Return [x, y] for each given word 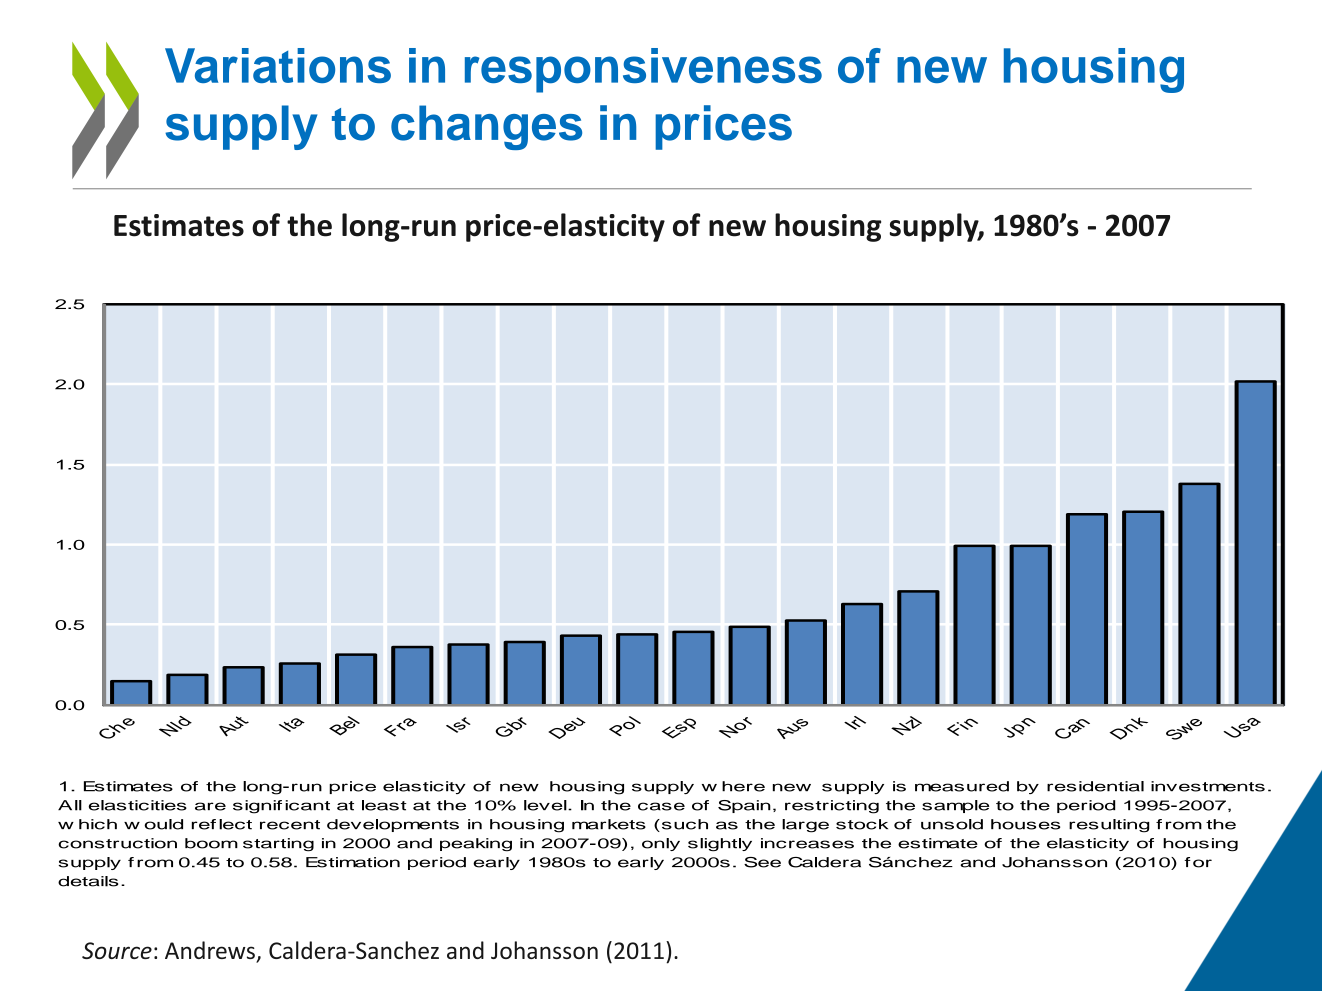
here [743, 786]
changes [486, 127]
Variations [278, 65]
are [210, 806]
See [762, 862]
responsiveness [643, 70]
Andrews [211, 951]
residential [1095, 786]
